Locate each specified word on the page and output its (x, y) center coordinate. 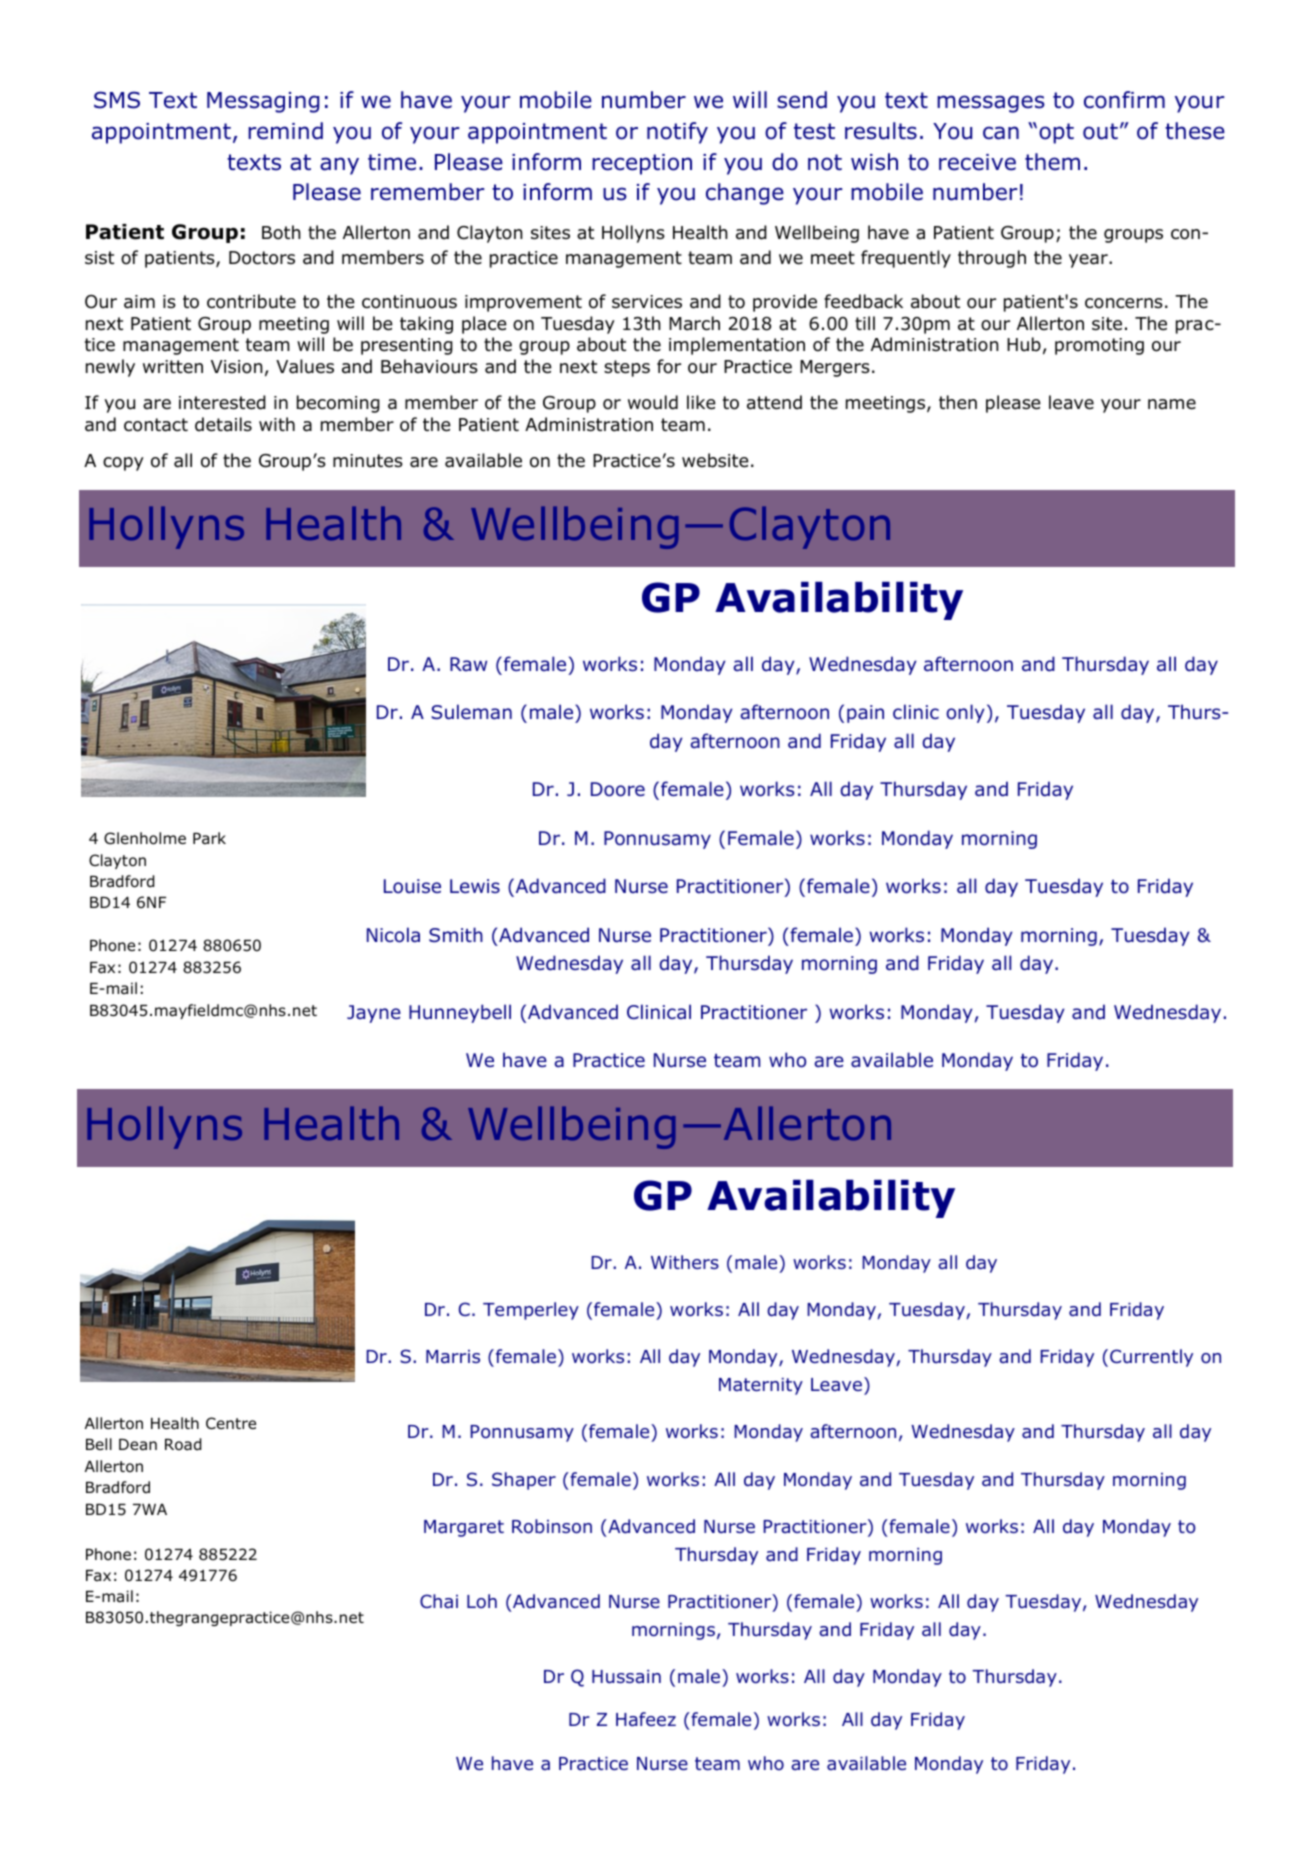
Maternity (761, 1386)
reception (642, 164)
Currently (1151, 1358)
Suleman (471, 712)
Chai (439, 1601)
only (965, 713)
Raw (468, 664)
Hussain (626, 1677)
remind (285, 131)
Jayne (374, 1014)
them (1052, 162)
